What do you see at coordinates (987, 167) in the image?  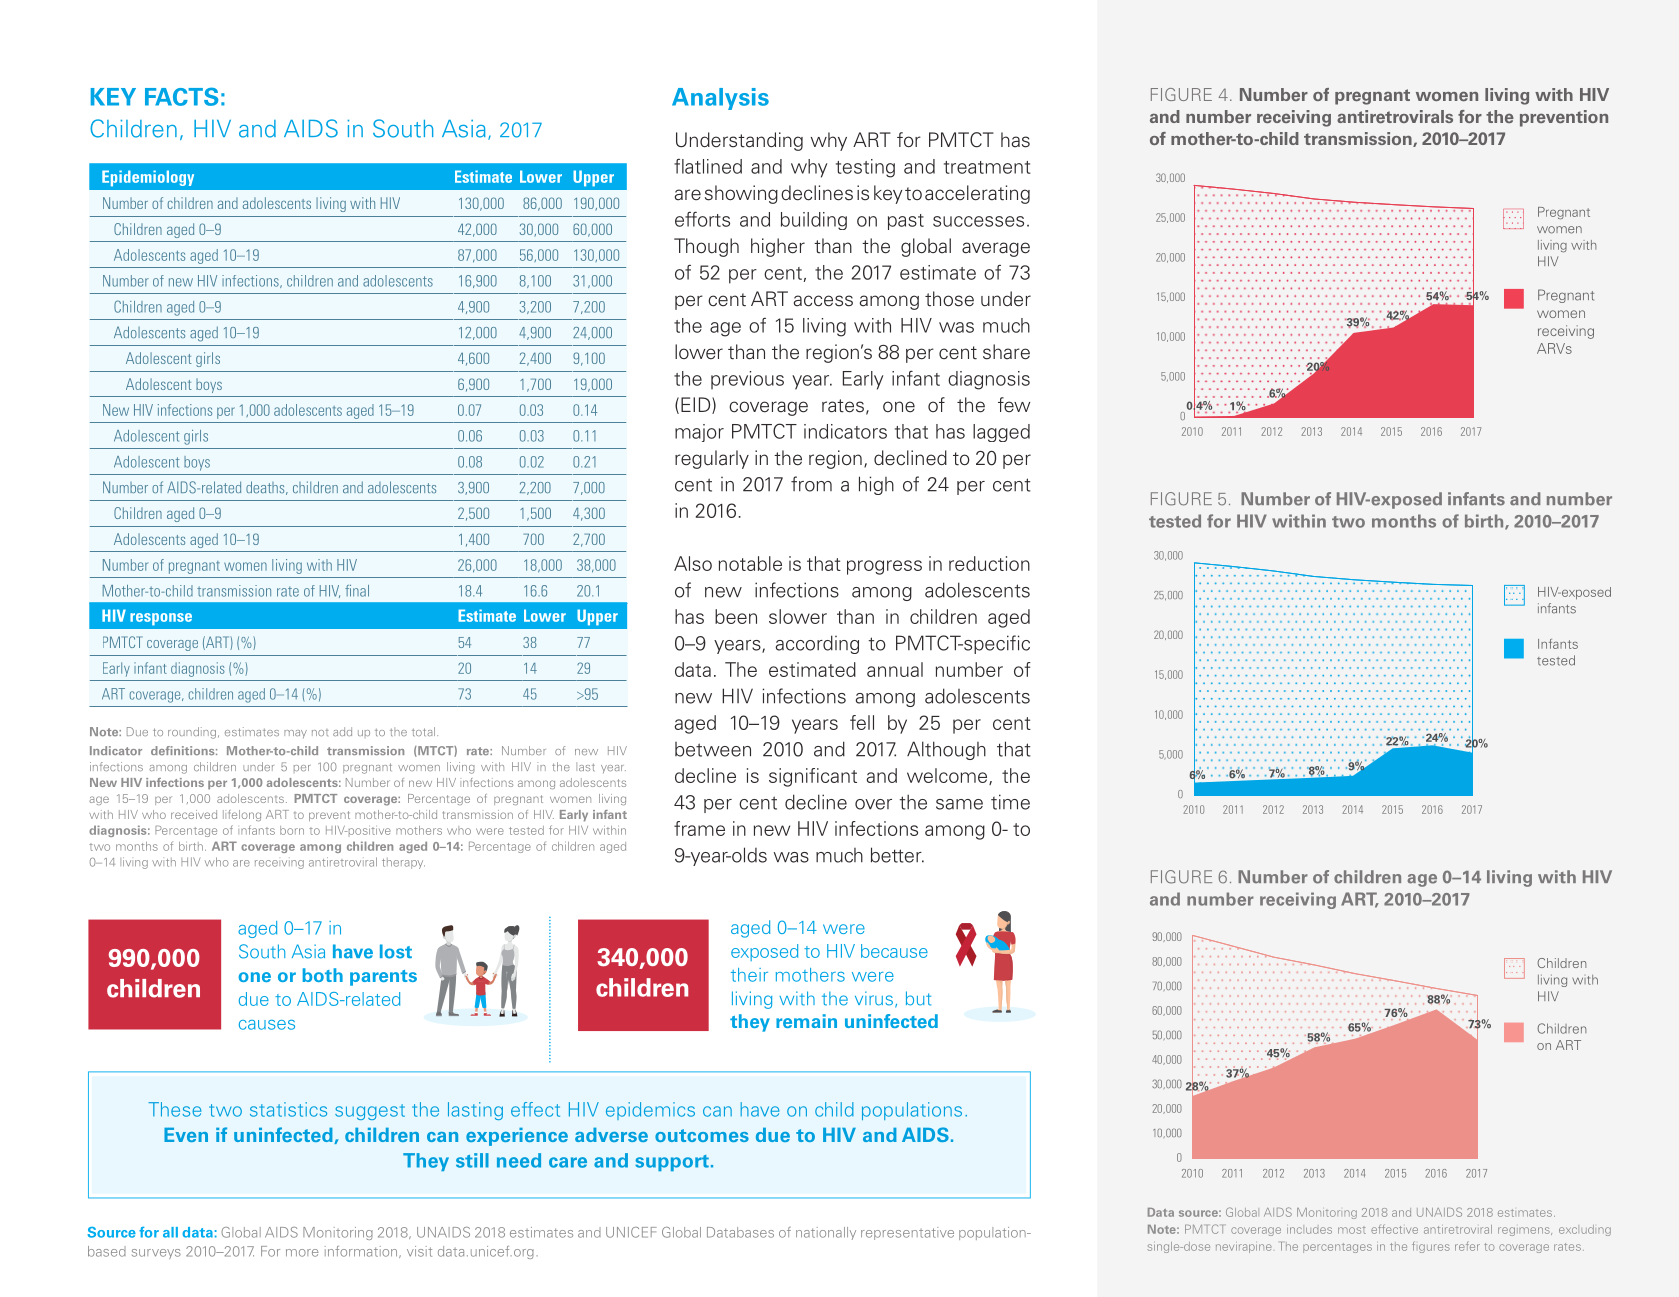 I see `treatment` at bounding box center [987, 167].
